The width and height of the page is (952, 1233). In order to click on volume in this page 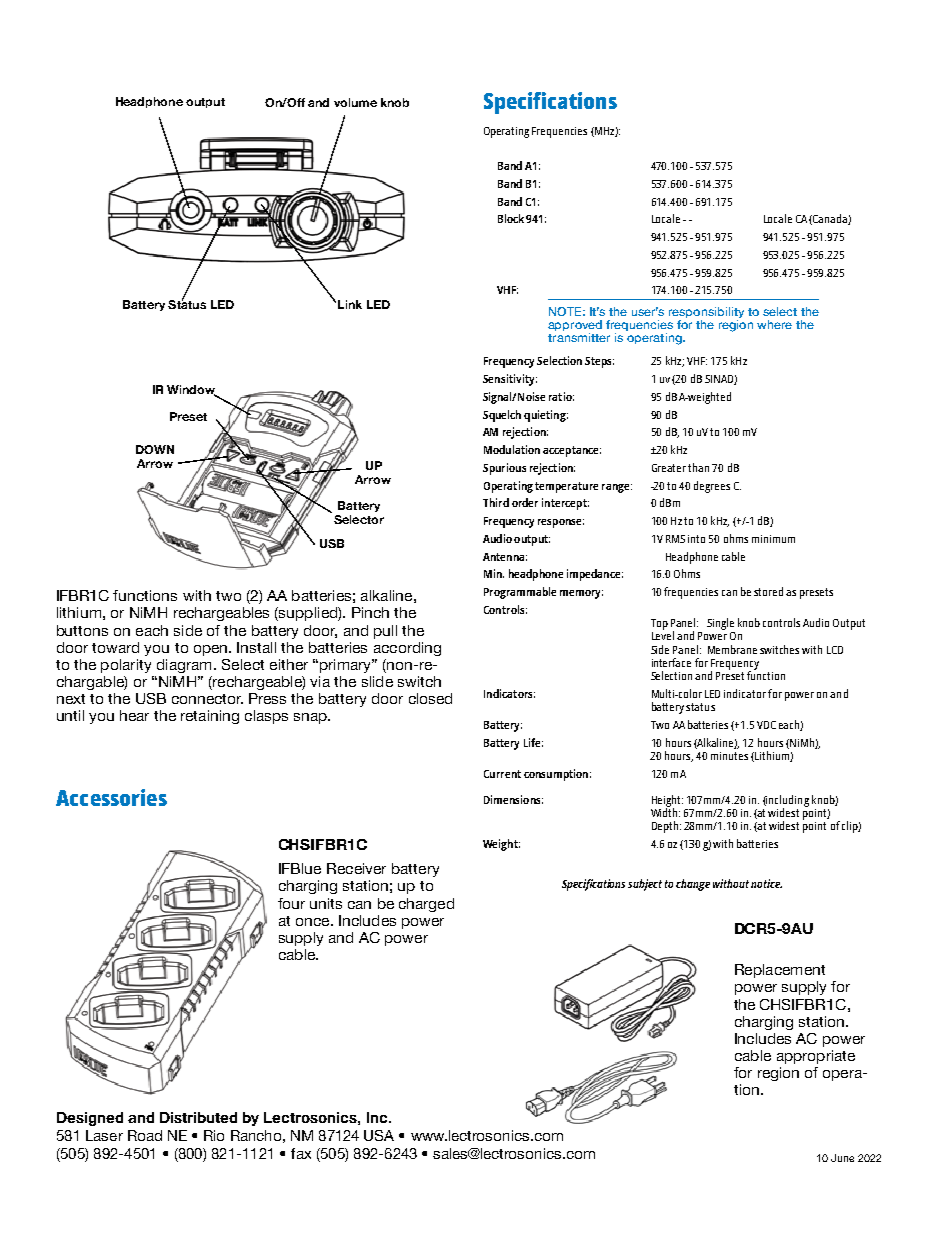, I will do `click(355, 102)`.
